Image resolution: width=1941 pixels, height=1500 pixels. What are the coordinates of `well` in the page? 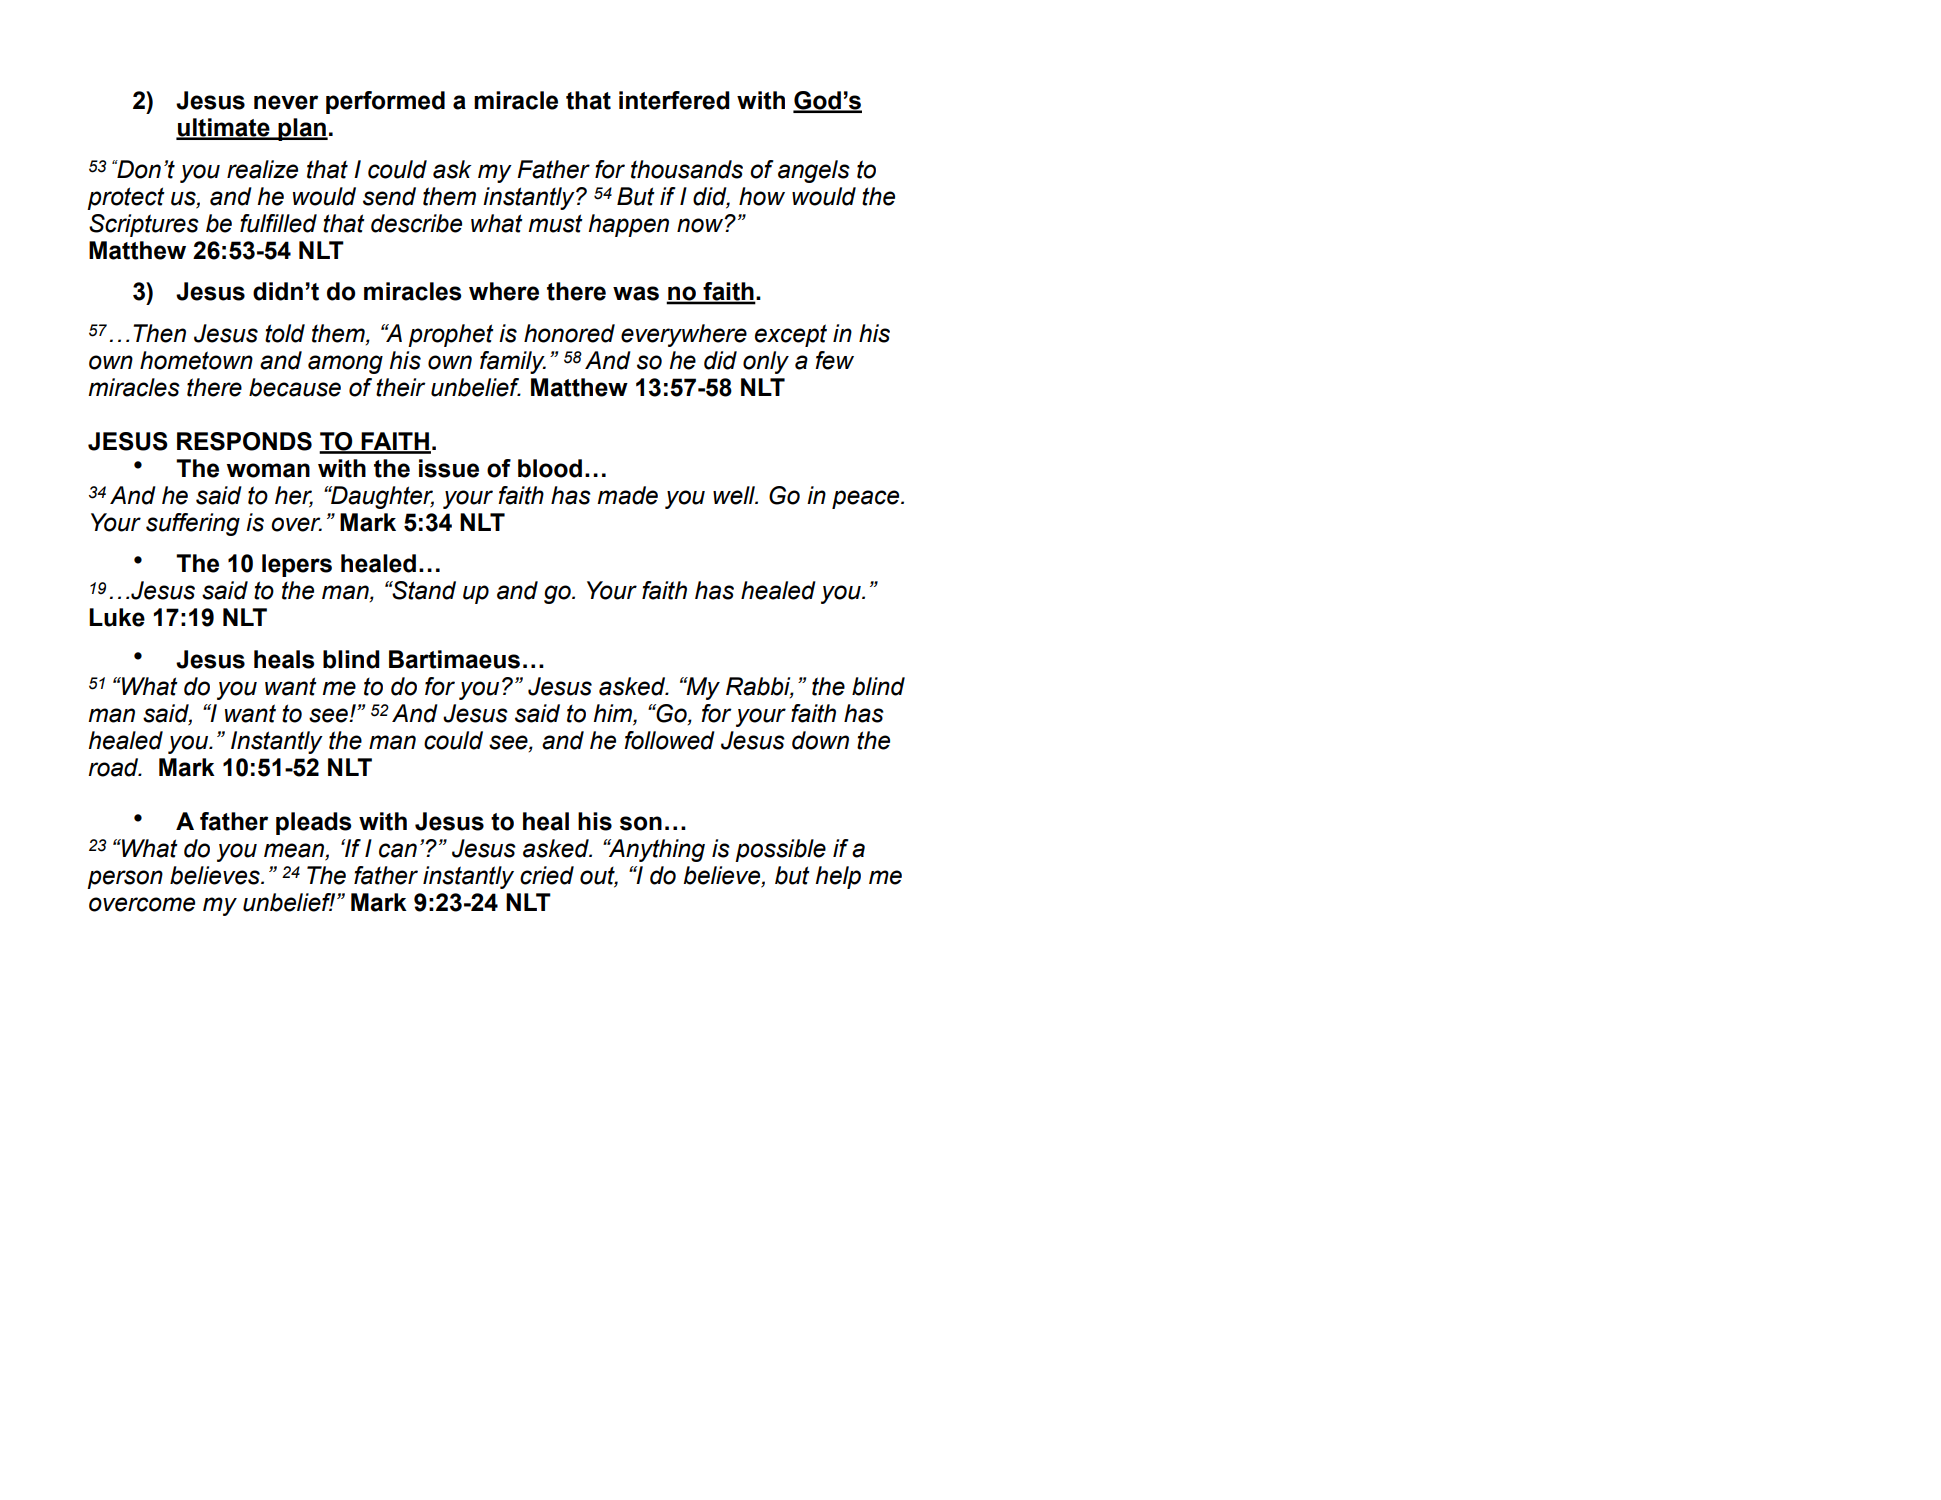 It's located at (735, 495).
